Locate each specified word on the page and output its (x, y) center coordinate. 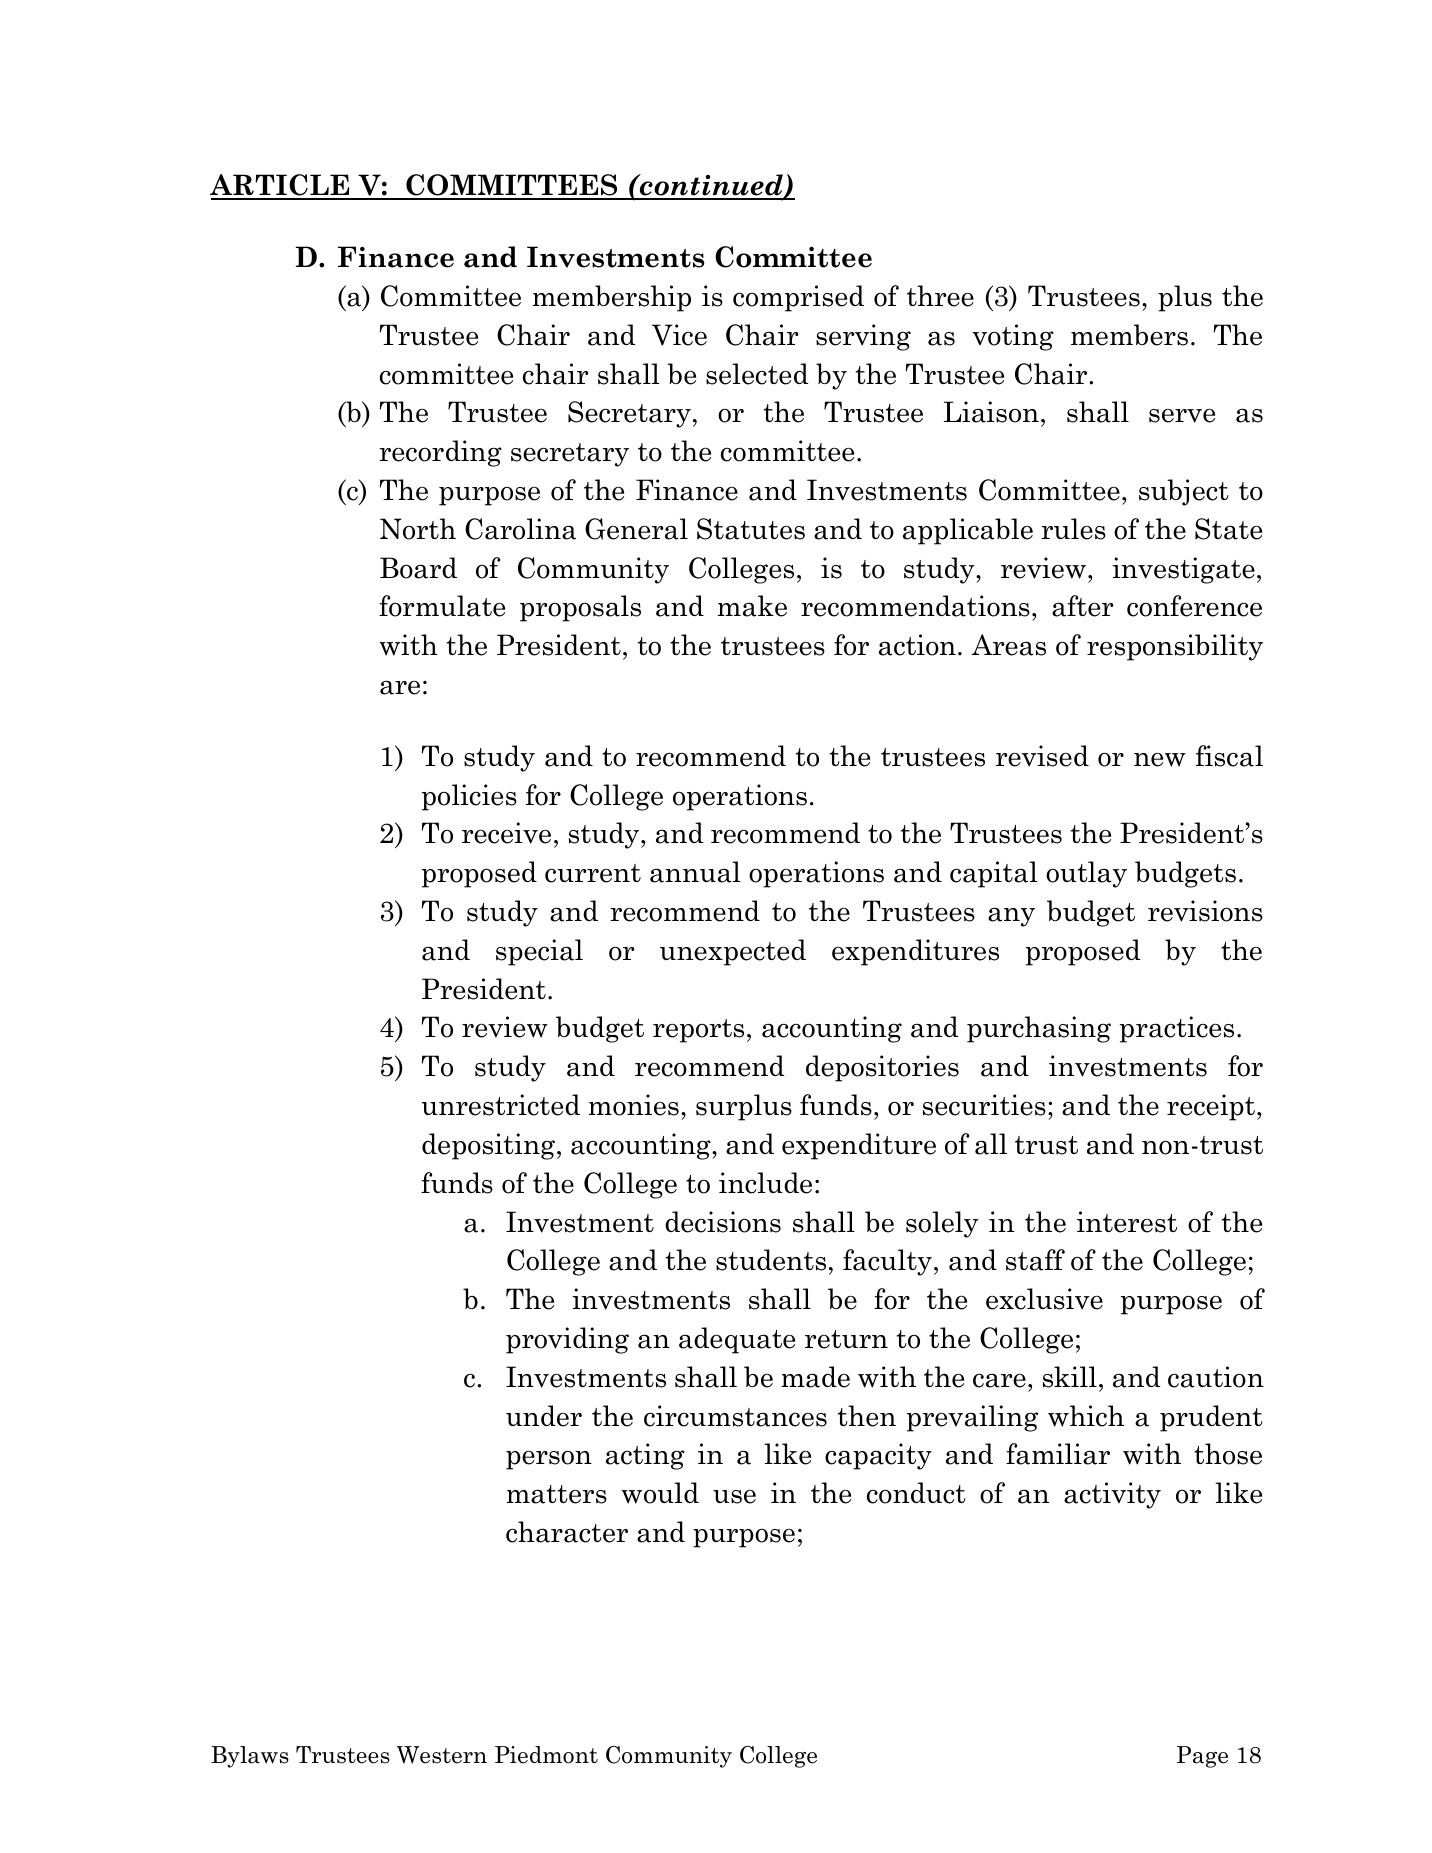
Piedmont (546, 1755)
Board (418, 568)
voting (1013, 337)
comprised (798, 298)
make (752, 606)
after (1082, 606)
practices (1177, 1029)
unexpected (733, 952)
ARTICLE (281, 186)
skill (1070, 1377)
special (539, 952)
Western (442, 1755)
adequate (737, 1340)
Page (1202, 1757)
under (544, 1416)
